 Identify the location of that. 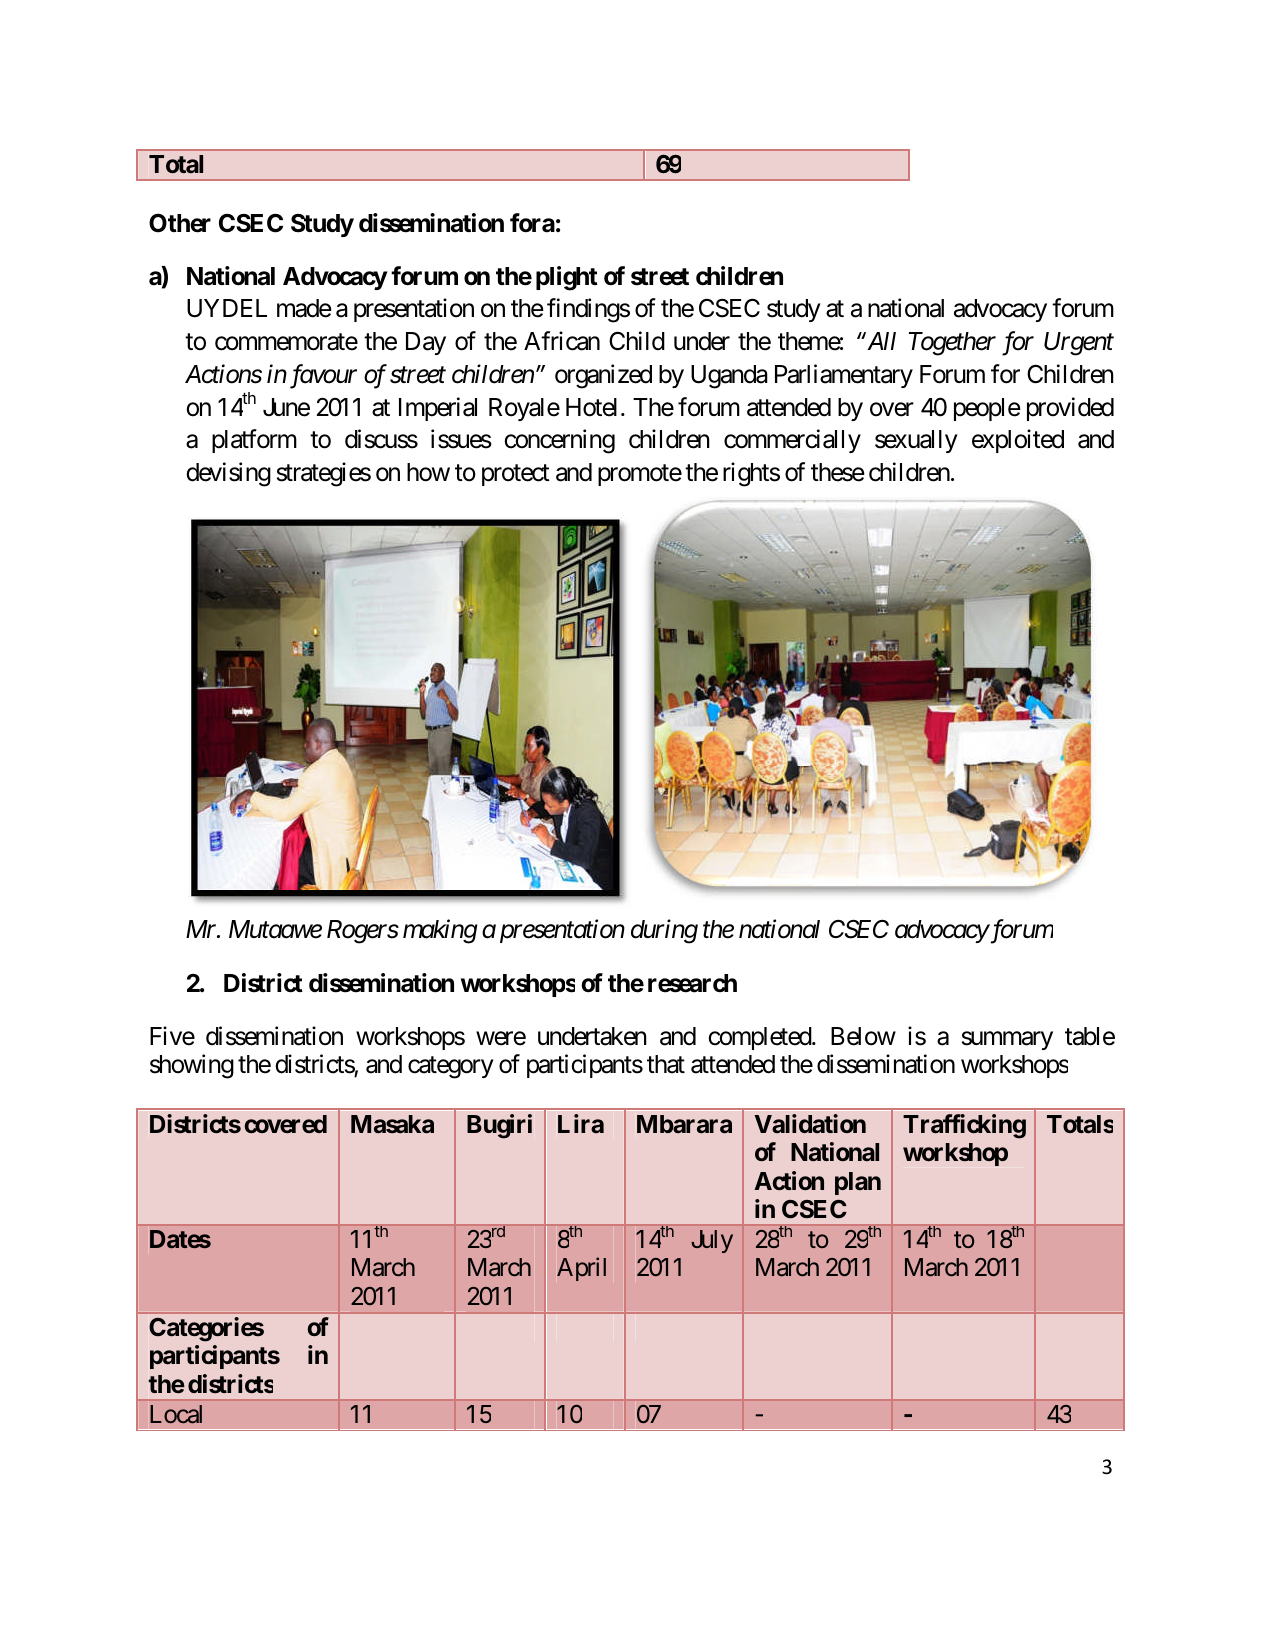
(666, 1064).
